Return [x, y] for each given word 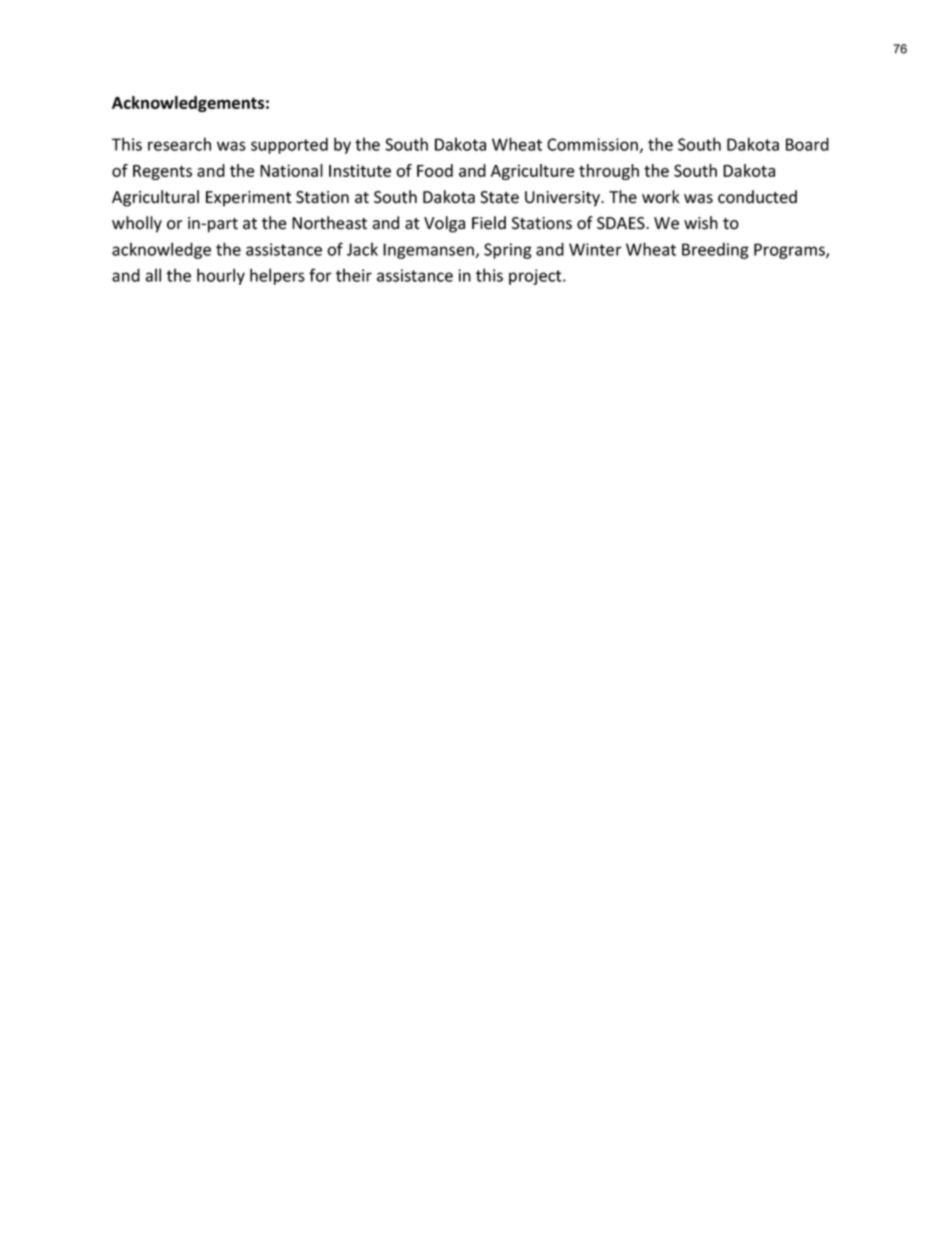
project [536, 277]
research [179, 144]
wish [701, 223]
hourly [221, 276]
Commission [592, 144]
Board [807, 144]
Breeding [715, 250]
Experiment [248, 199]
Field [489, 223]
